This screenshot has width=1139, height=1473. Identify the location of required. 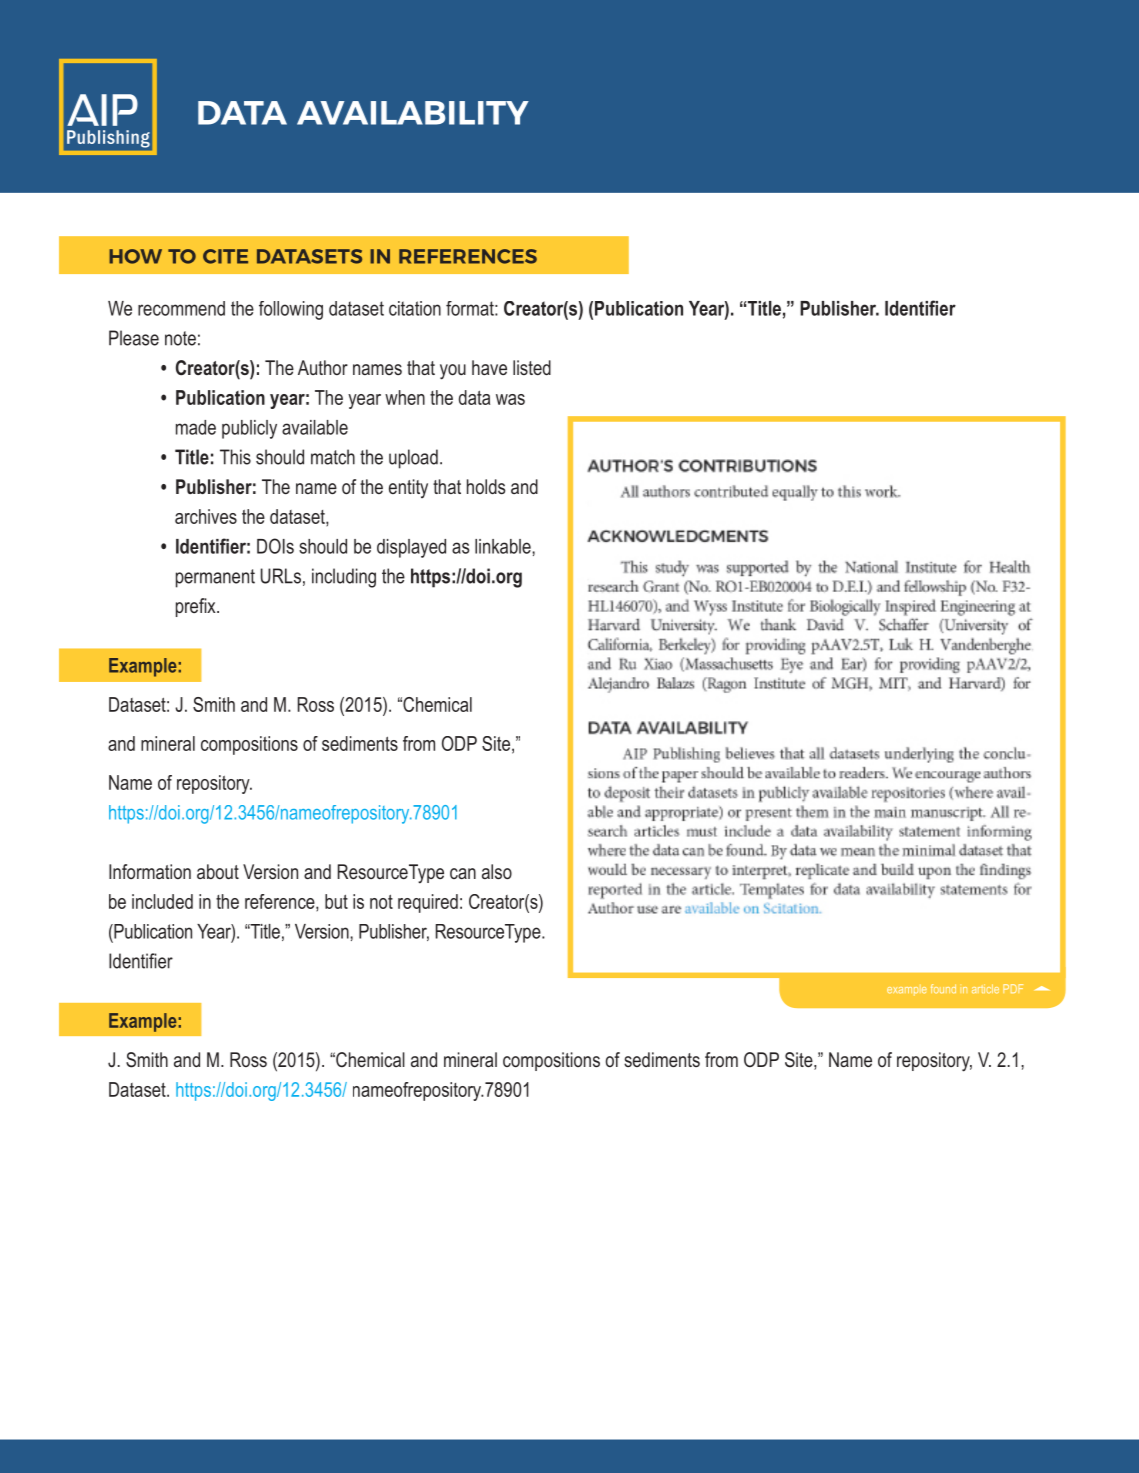
(428, 903).
